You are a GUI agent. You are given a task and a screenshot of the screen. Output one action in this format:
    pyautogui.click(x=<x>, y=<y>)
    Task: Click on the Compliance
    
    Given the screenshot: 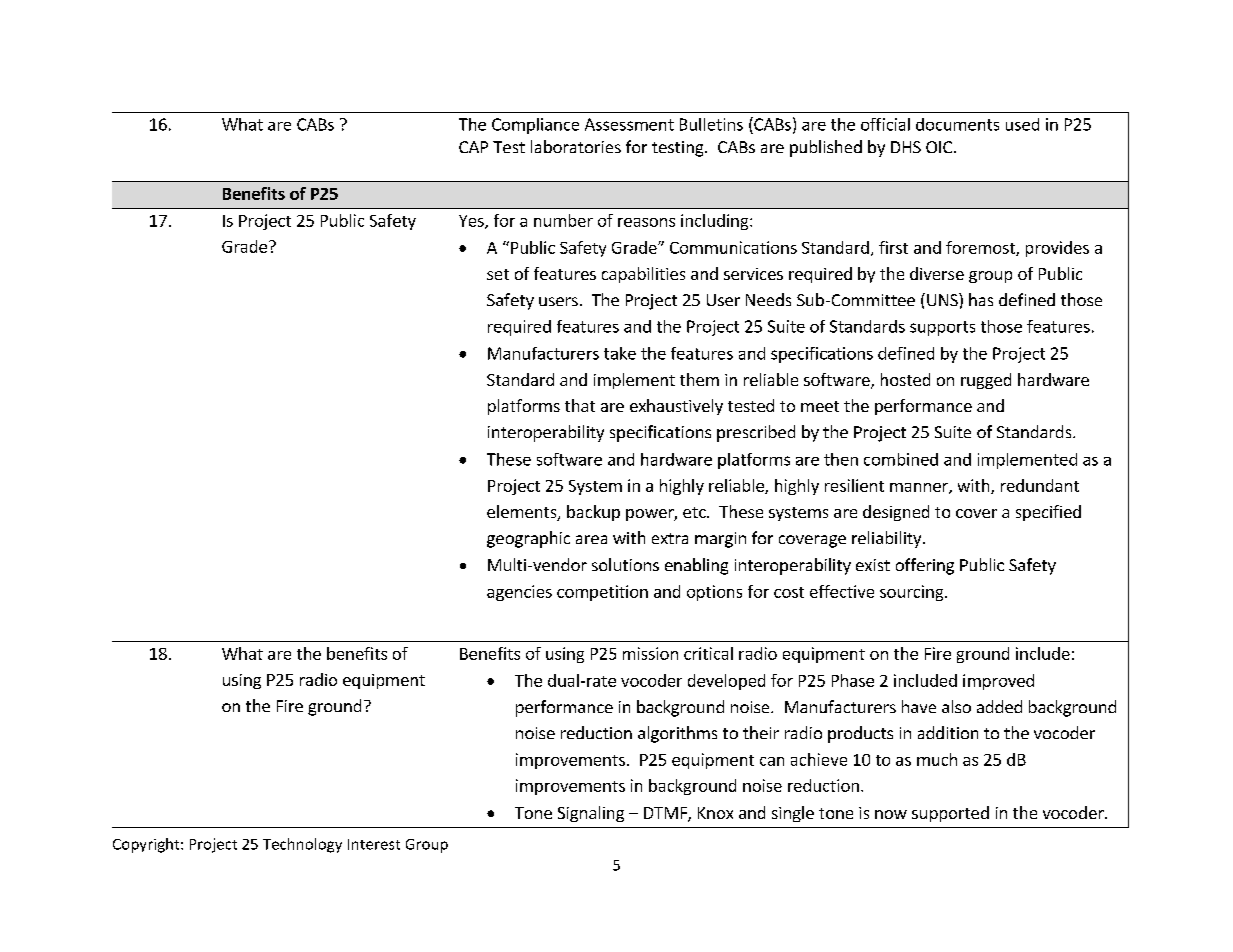 What is the action you would take?
    pyautogui.click(x=535, y=126)
